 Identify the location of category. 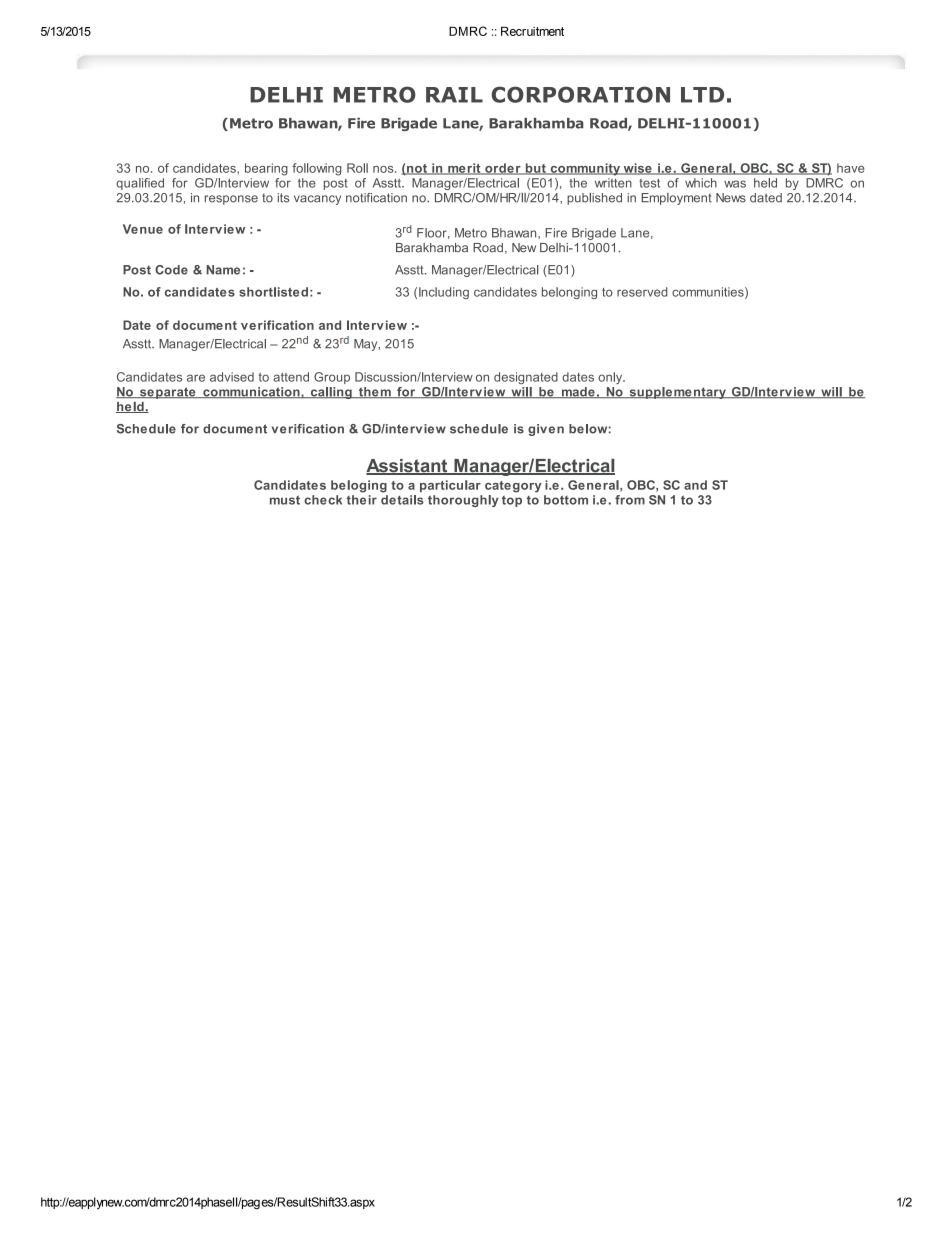
(513, 487).
